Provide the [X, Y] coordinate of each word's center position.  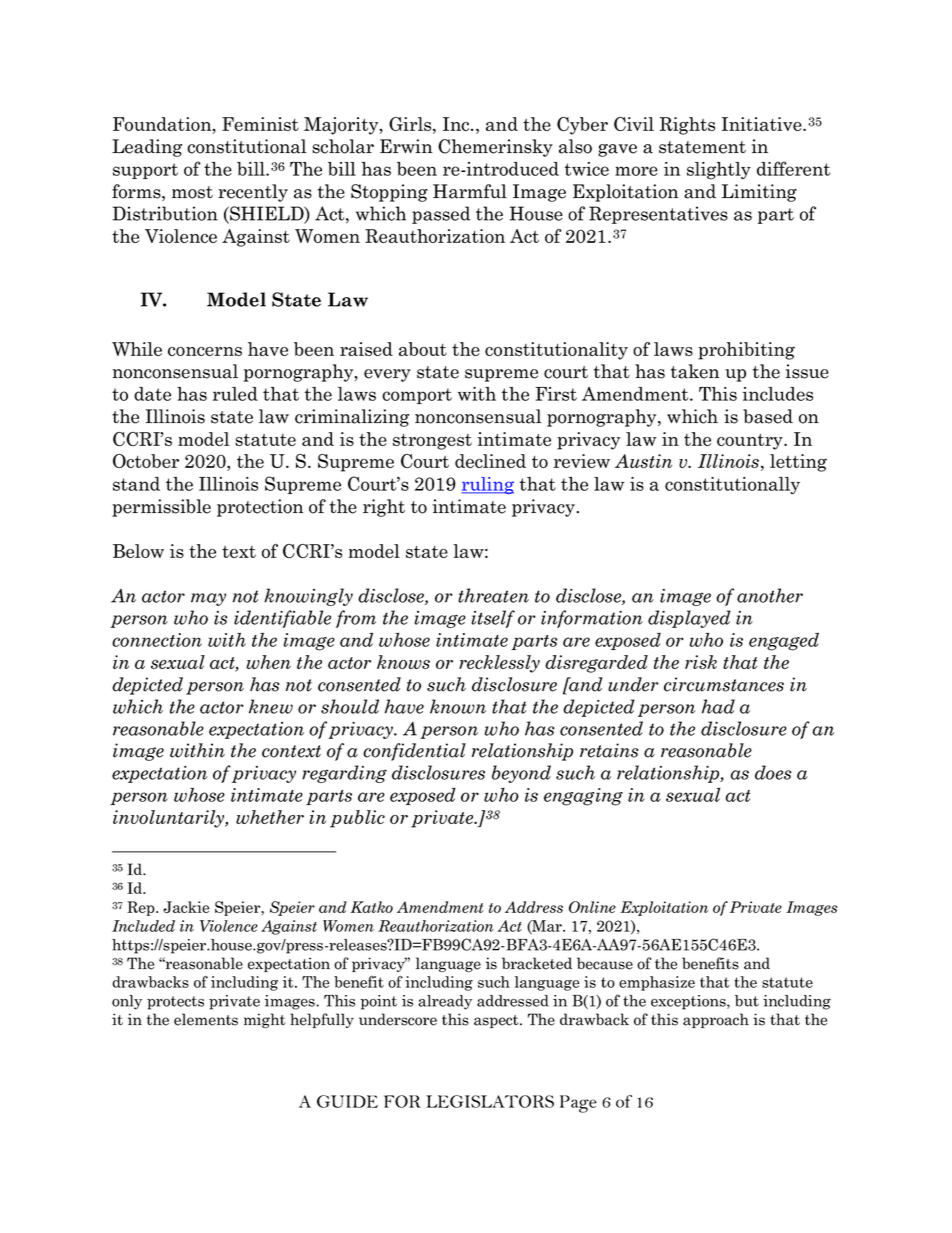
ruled [235, 394]
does [773, 772]
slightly [719, 171]
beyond [521, 774]
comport [417, 396]
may [208, 599]
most [192, 192]
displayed [689, 619]
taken [695, 371]
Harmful [470, 191]
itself [493, 619]
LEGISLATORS [490, 1101]
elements [206, 1019]
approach [716, 1020]
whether [270, 817]
